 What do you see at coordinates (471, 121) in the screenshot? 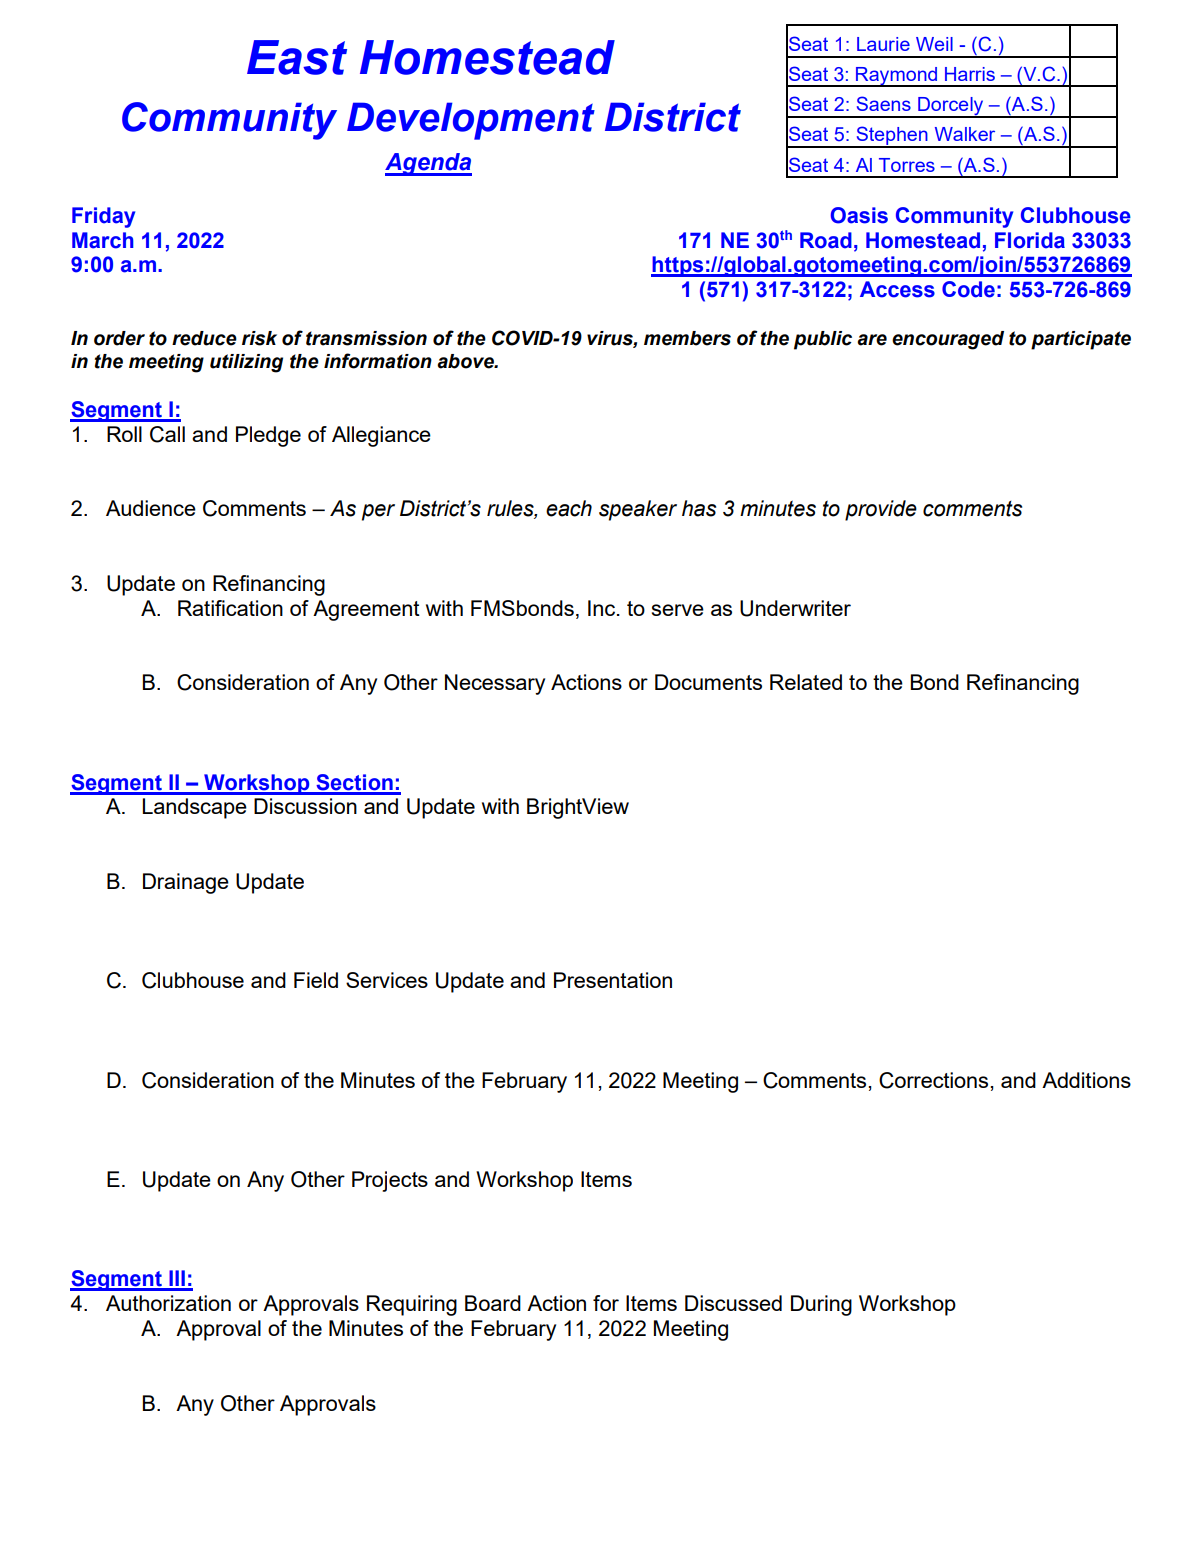
I see `Development` at bounding box center [471, 121].
